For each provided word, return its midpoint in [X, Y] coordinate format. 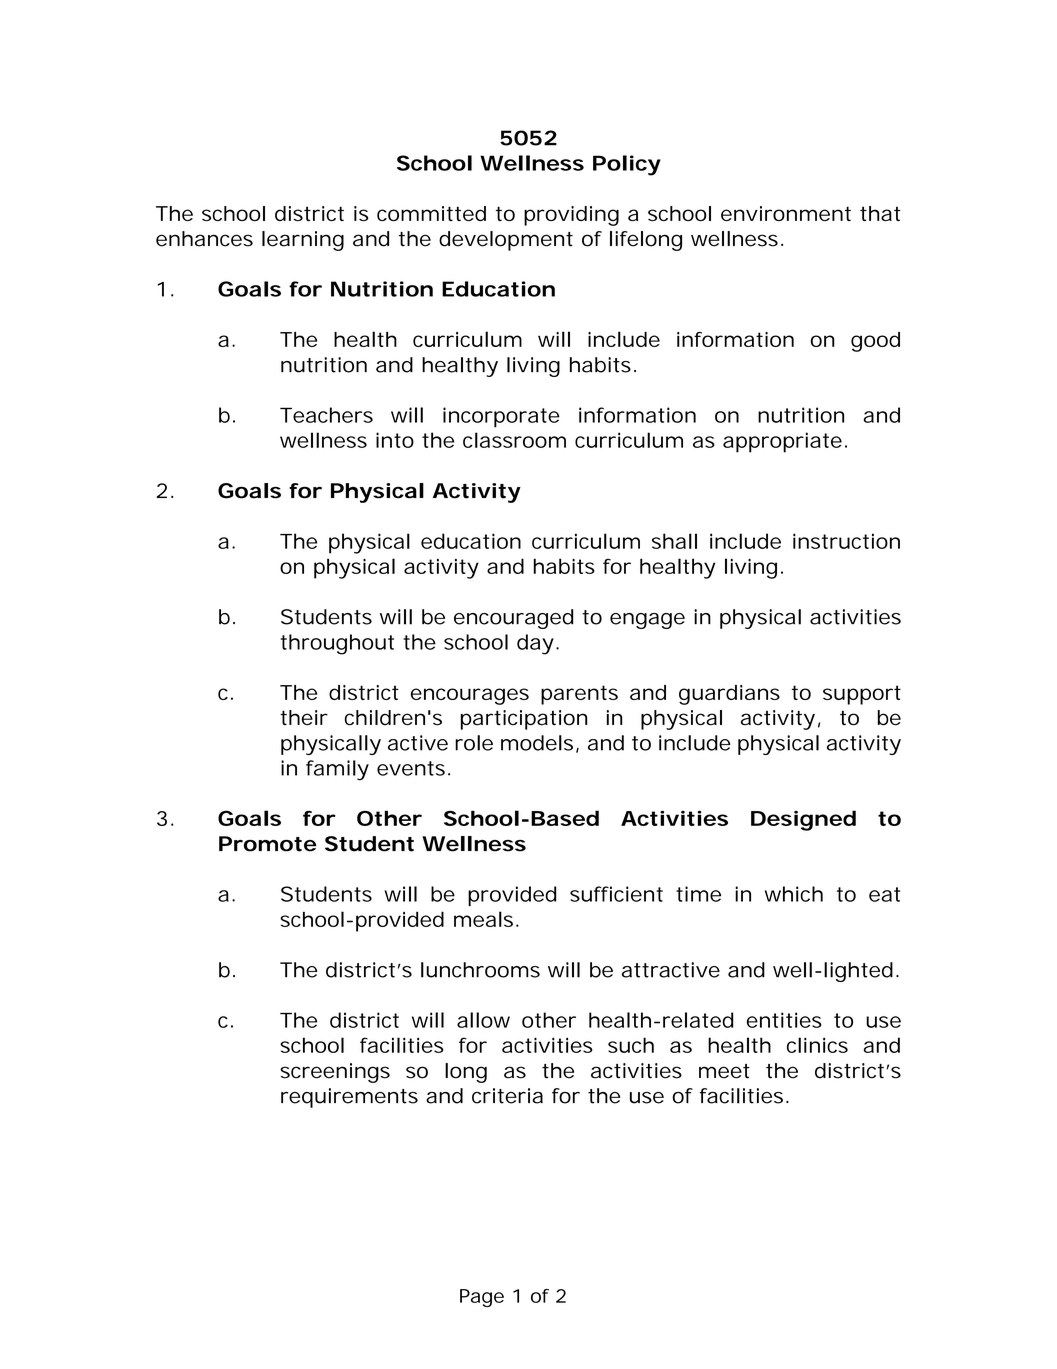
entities [784, 1020]
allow [483, 1020]
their [304, 718]
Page [482, 1298]
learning [303, 241]
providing [571, 216]
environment [786, 213]
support [862, 695]
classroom [514, 440]
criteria [507, 1096]
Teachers [326, 415]
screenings [335, 1073]
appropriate [782, 442]
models [537, 743]
